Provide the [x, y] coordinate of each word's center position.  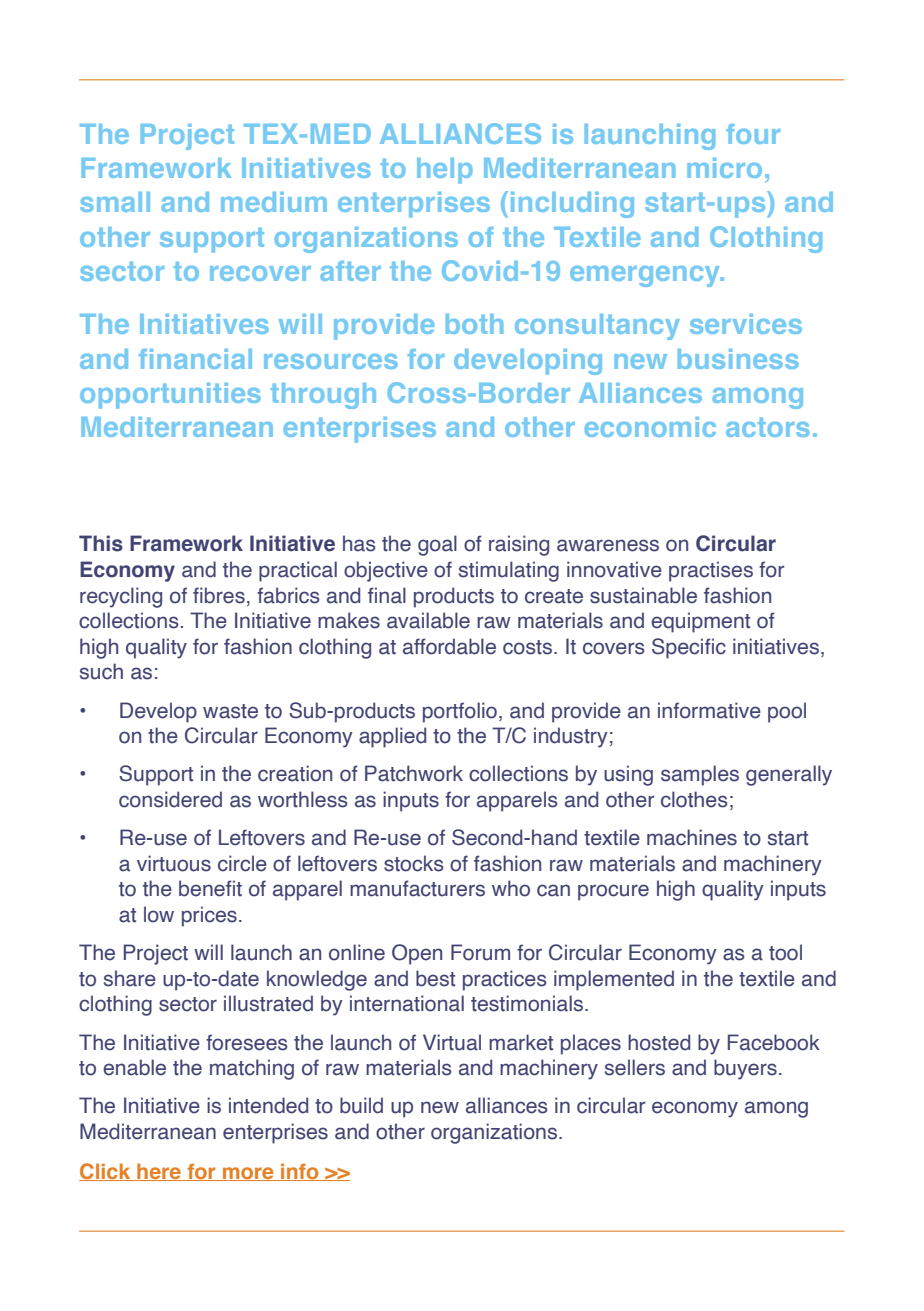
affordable [449, 646]
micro [724, 168]
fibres [219, 595]
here [159, 1172]
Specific [689, 648]
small [115, 202]
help [445, 171]
